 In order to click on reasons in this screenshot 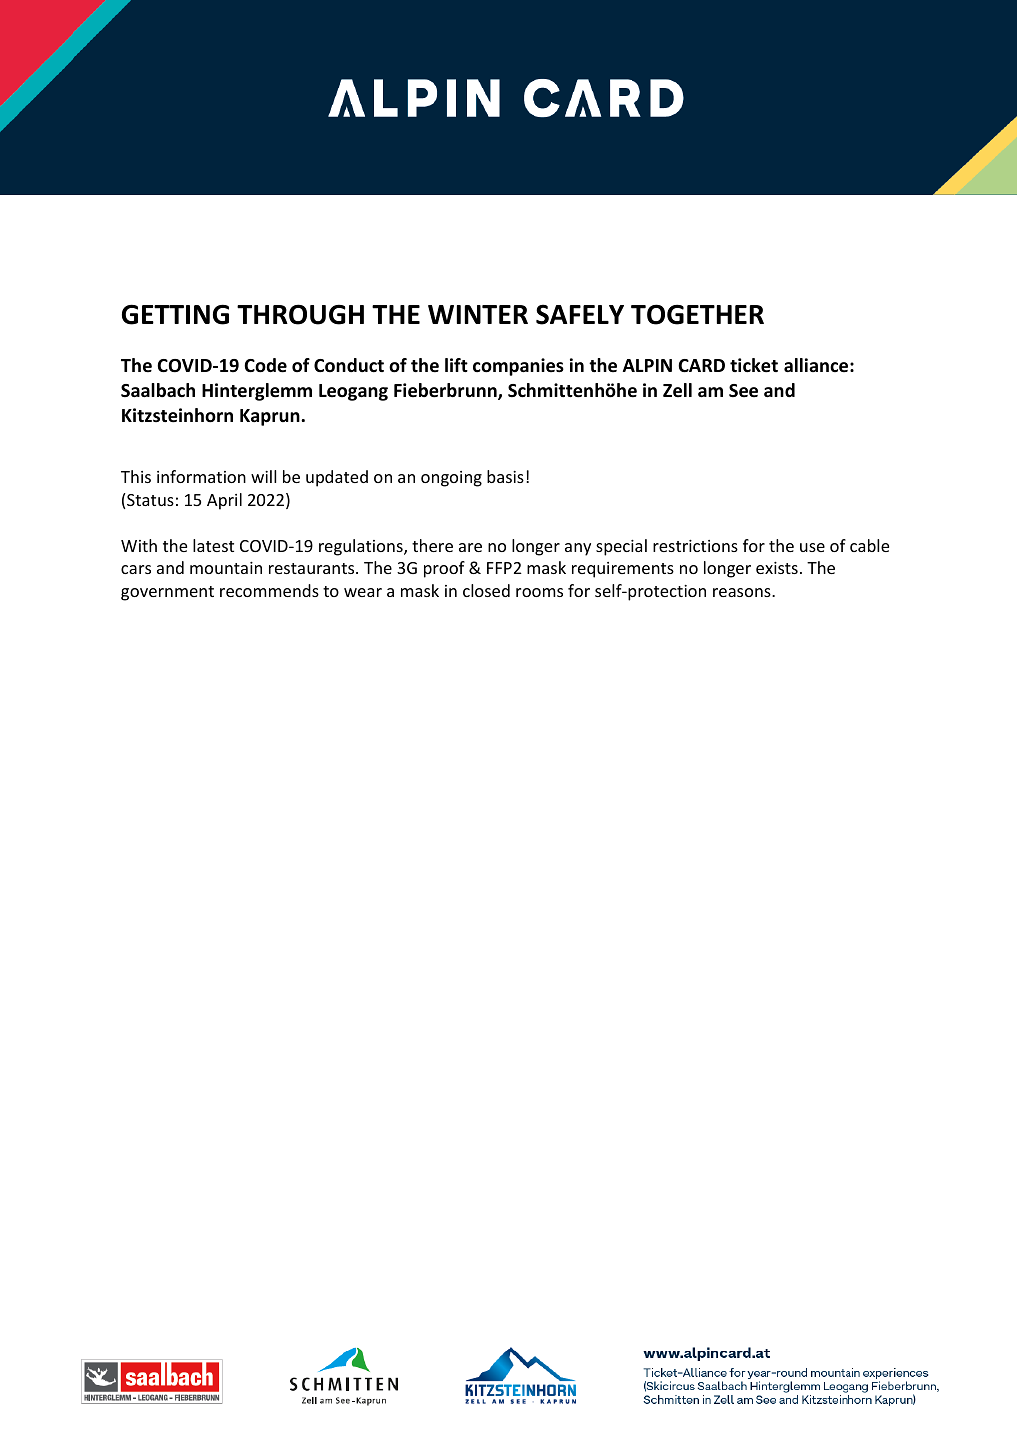, I will do `click(743, 592)`.
